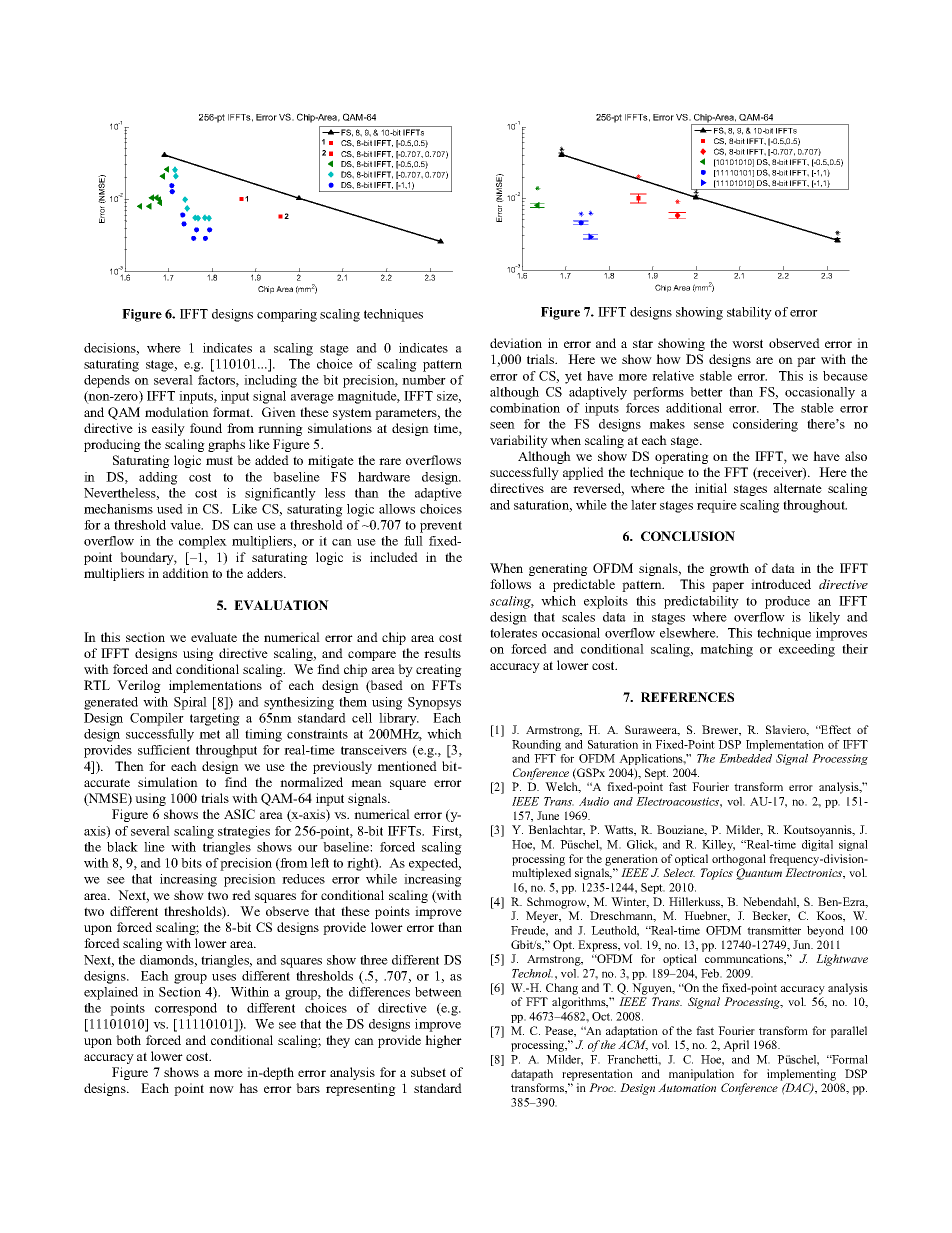 The image size is (952, 1233). What do you see at coordinates (191, 863) in the document?
I see `bits` at bounding box center [191, 863].
